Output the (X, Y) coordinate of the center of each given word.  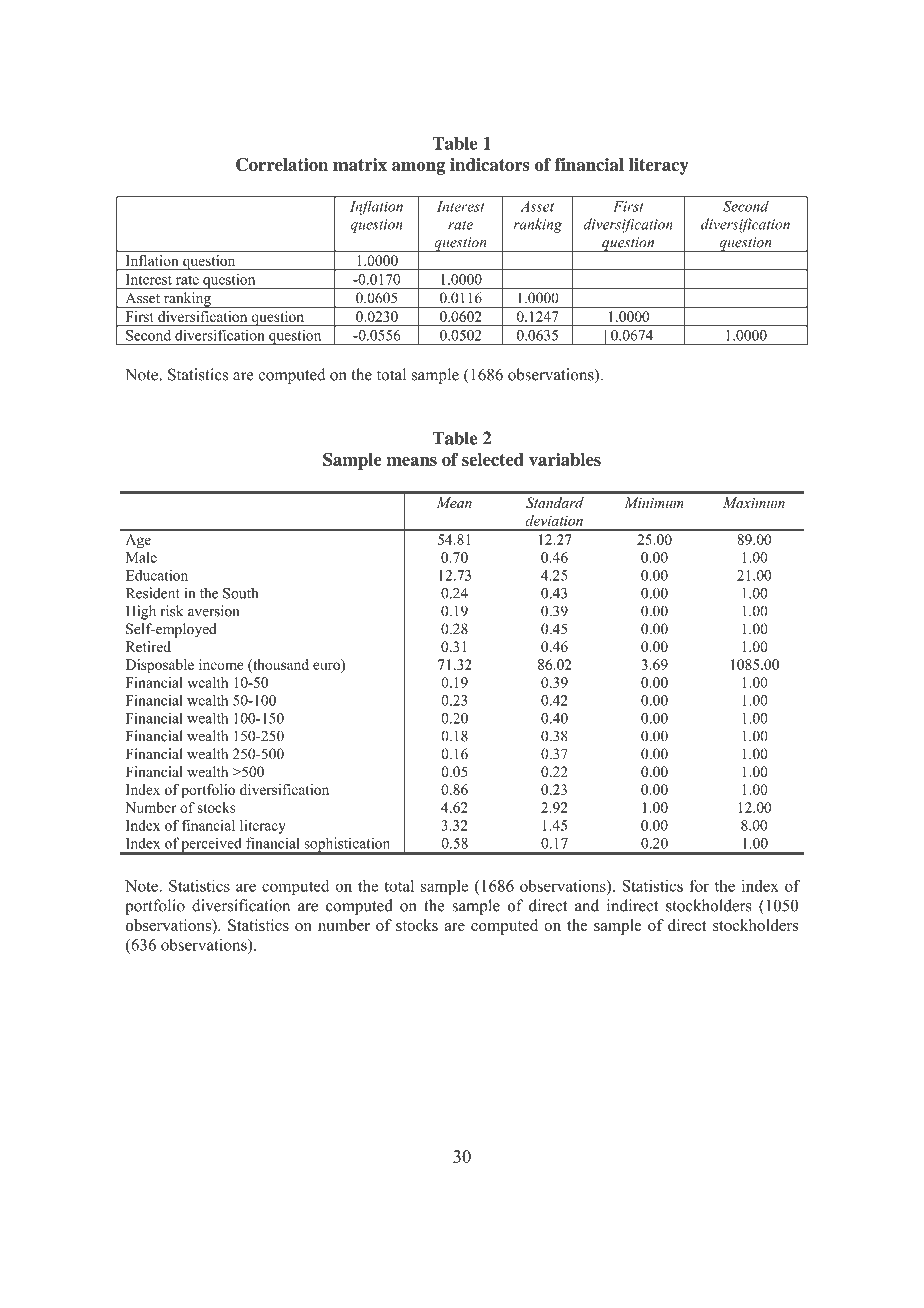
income (221, 664)
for (699, 885)
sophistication (347, 845)
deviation (554, 520)
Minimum (654, 502)
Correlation (282, 164)
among (418, 168)
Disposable (160, 666)
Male (141, 557)
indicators (490, 164)
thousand (280, 664)
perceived (212, 845)
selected (493, 459)
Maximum (754, 502)
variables (565, 459)
